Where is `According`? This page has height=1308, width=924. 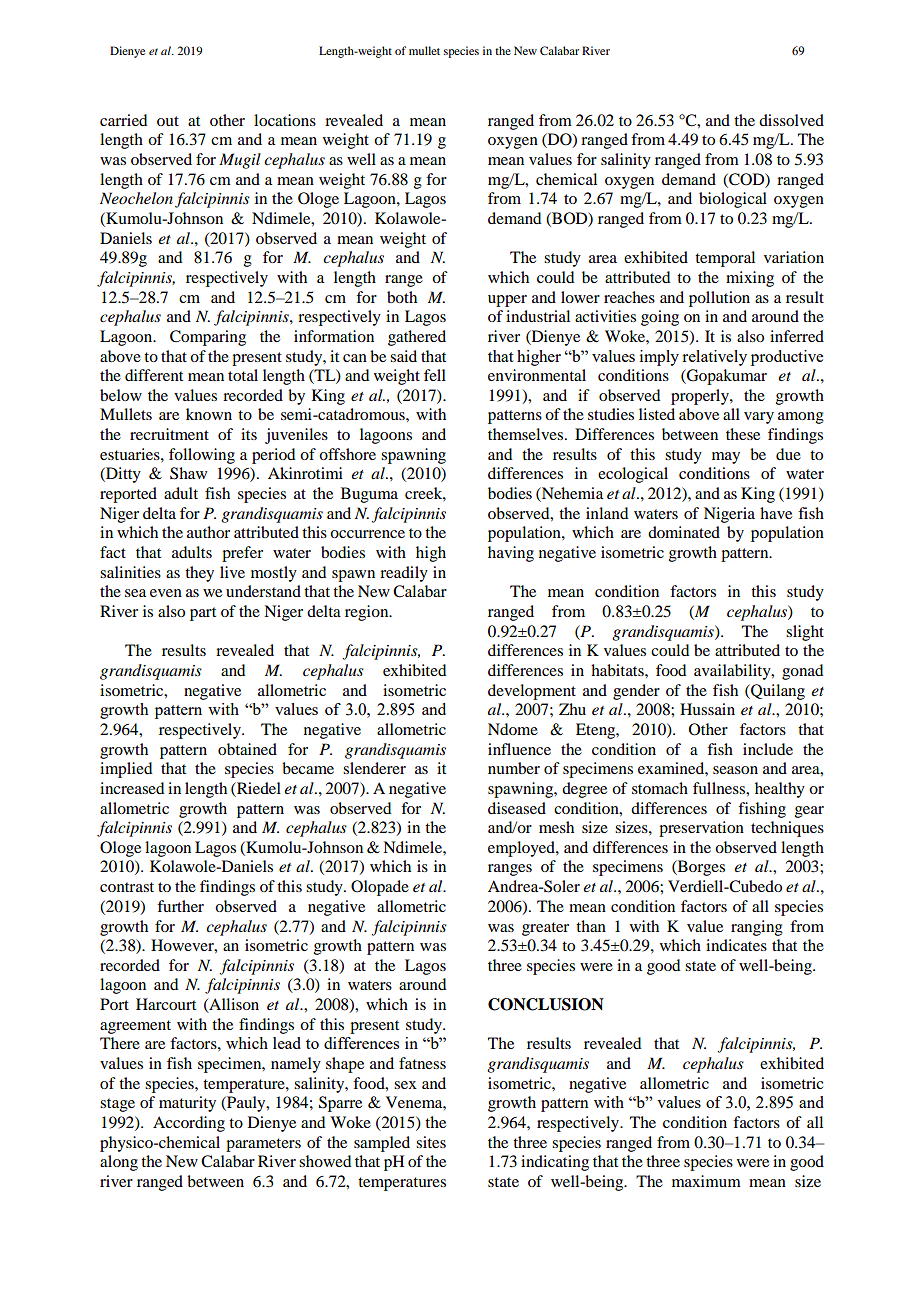
According is located at coordinates (189, 1124).
